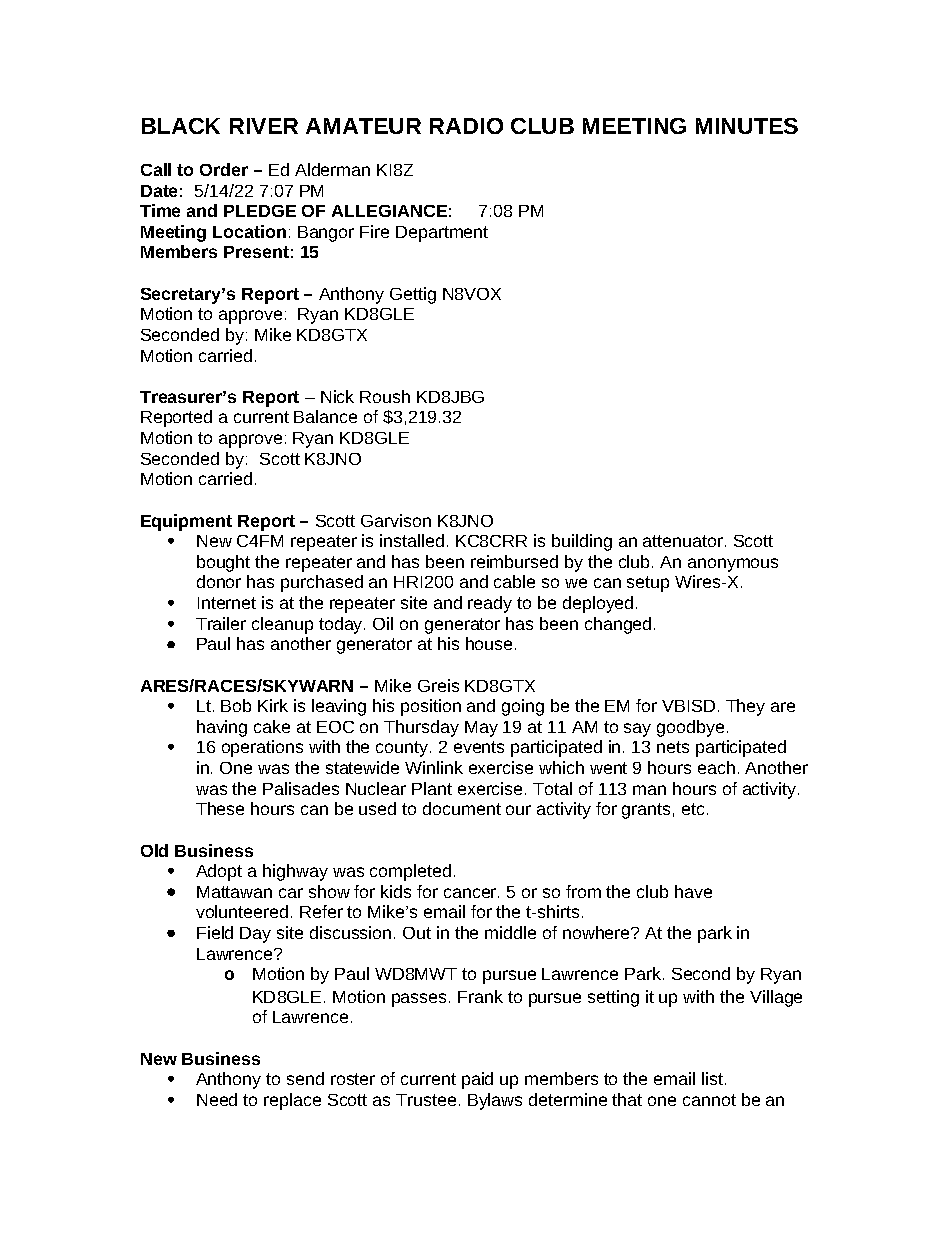  What do you see at coordinates (337, 396) in the screenshot?
I see `Nick` at bounding box center [337, 396].
